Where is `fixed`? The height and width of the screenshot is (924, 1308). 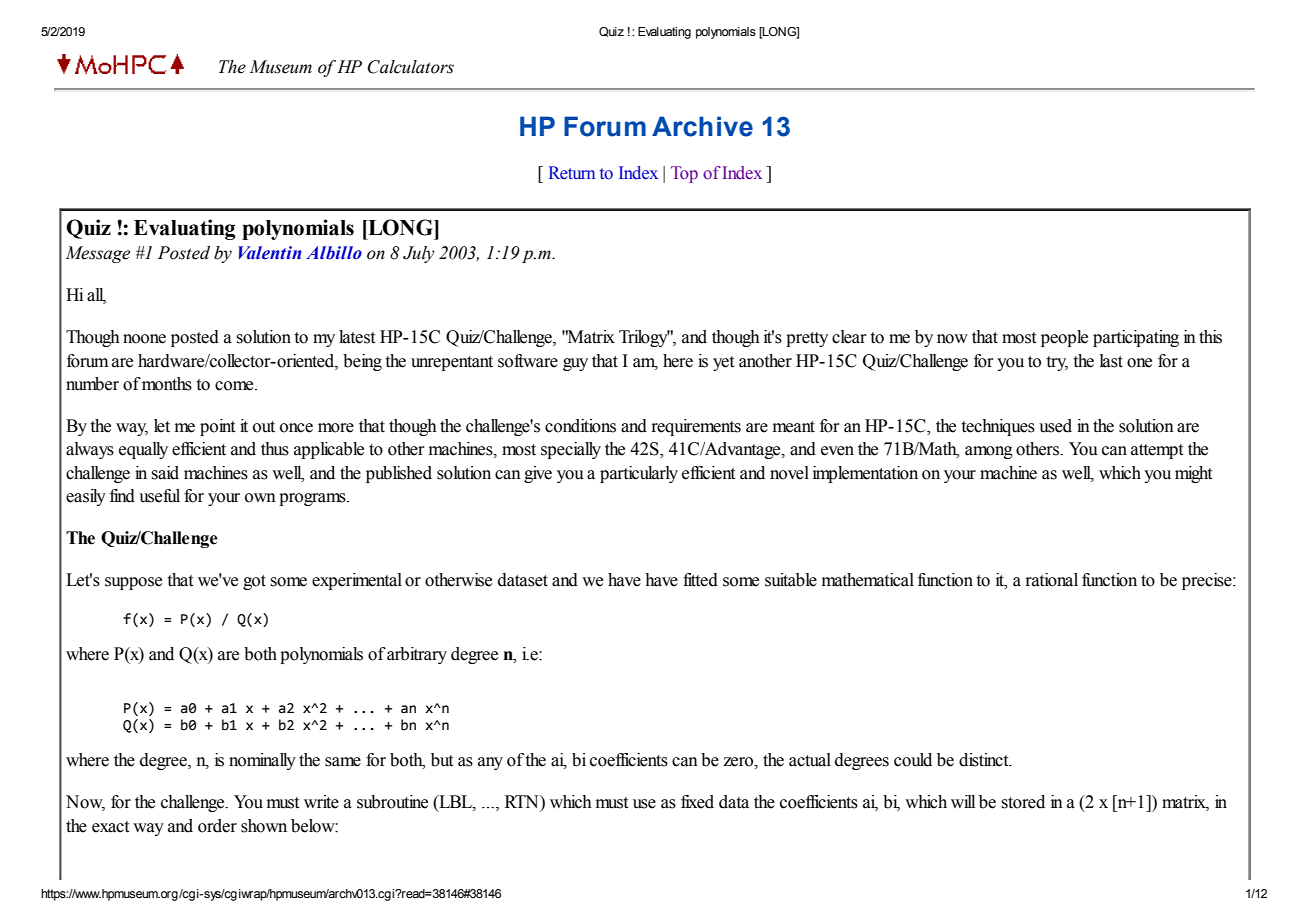
fixed is located at coordinates (697, 802).
